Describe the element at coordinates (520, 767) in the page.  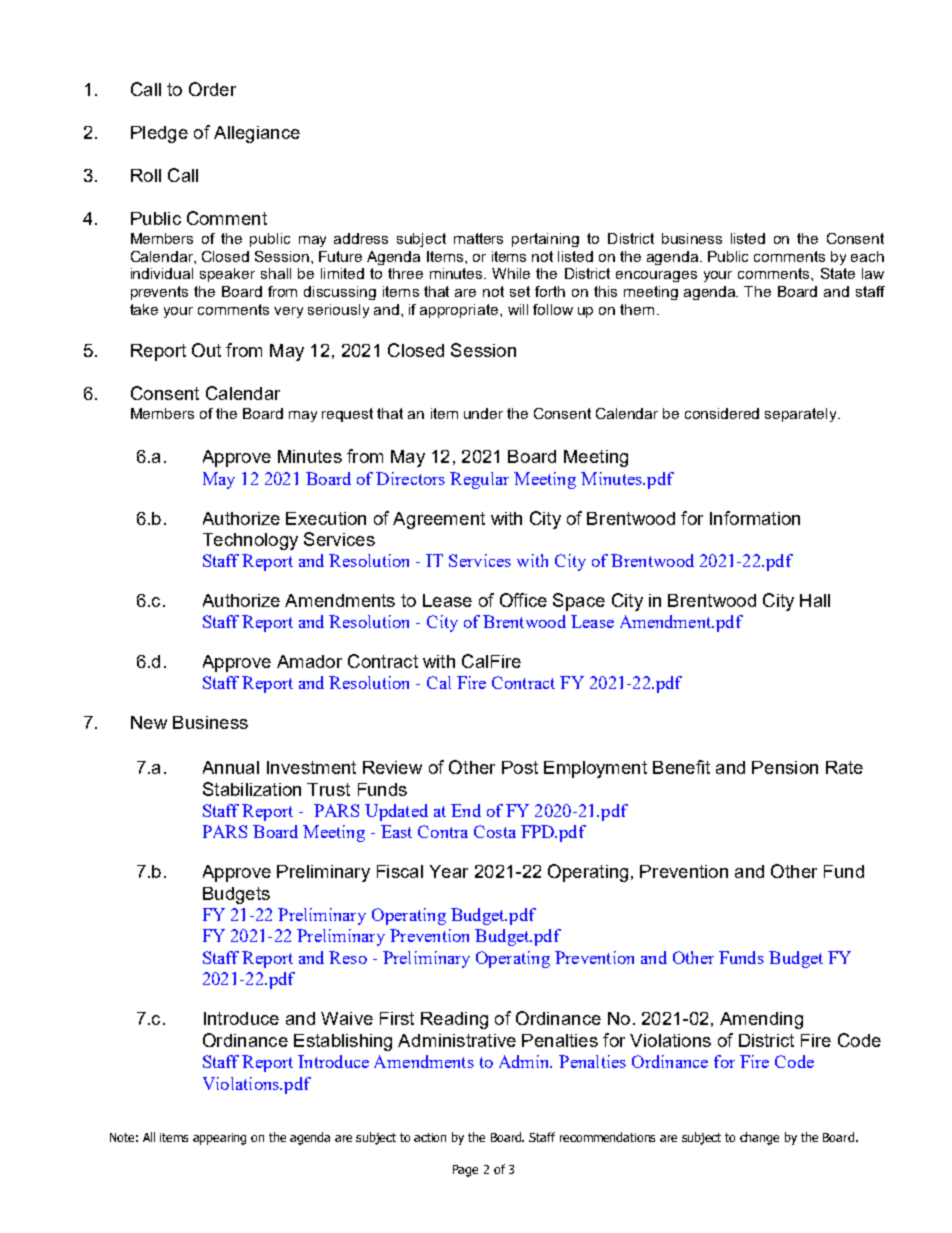
I see `Post` at that location.
